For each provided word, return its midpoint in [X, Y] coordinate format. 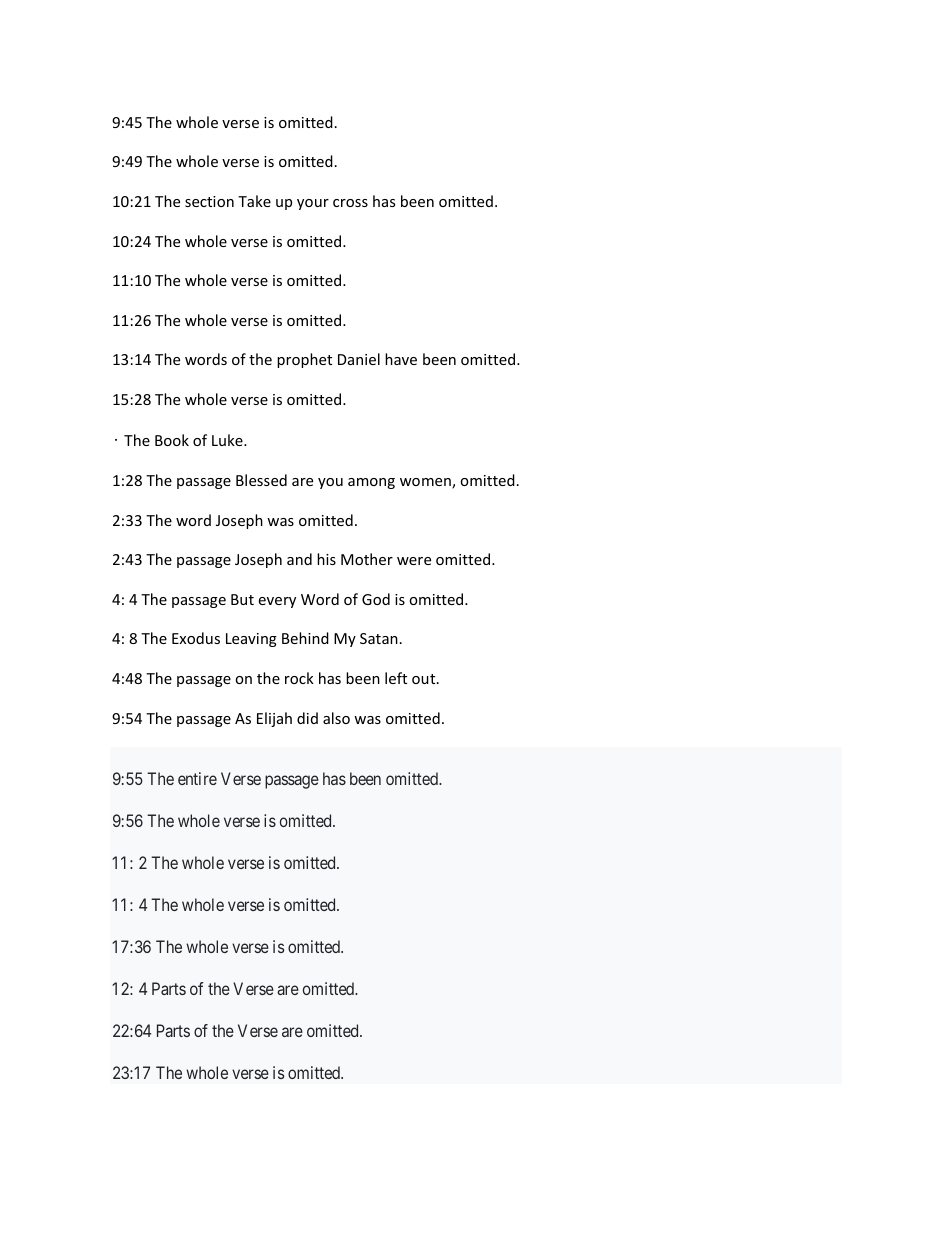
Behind [305, 638]
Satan [379, 638]
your [313, 204]
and [299, 559]
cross [350, 203]
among [371, 483]
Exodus [196, 638]
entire [197, 778]
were [414, 561]
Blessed [261, 480]
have [401, 359]
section [209, 201]
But [242, 599]
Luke [228, 440]
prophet [304, 360]
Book [172, 440]
